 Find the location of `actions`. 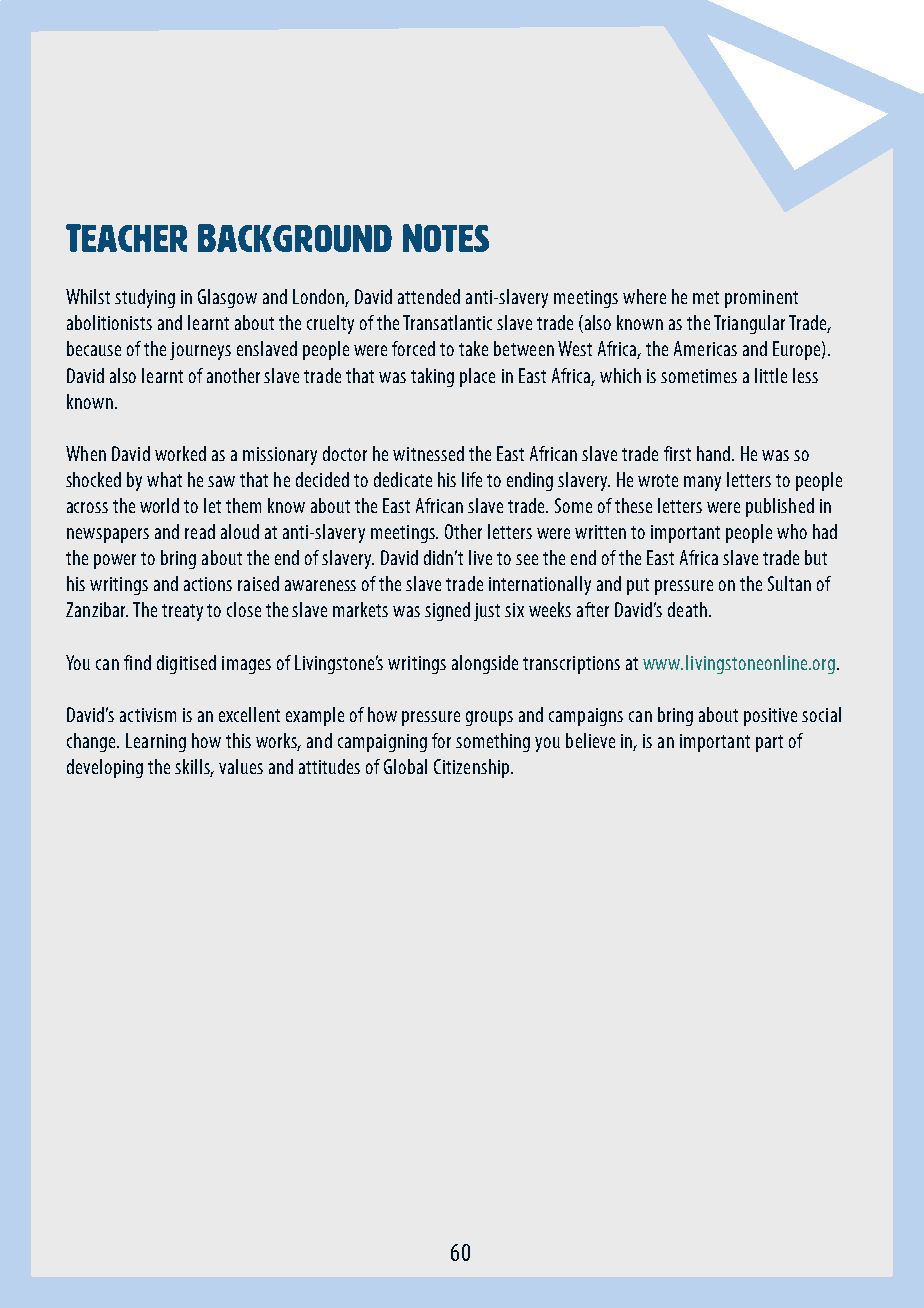

actions is located at coordinates (208, 584).
